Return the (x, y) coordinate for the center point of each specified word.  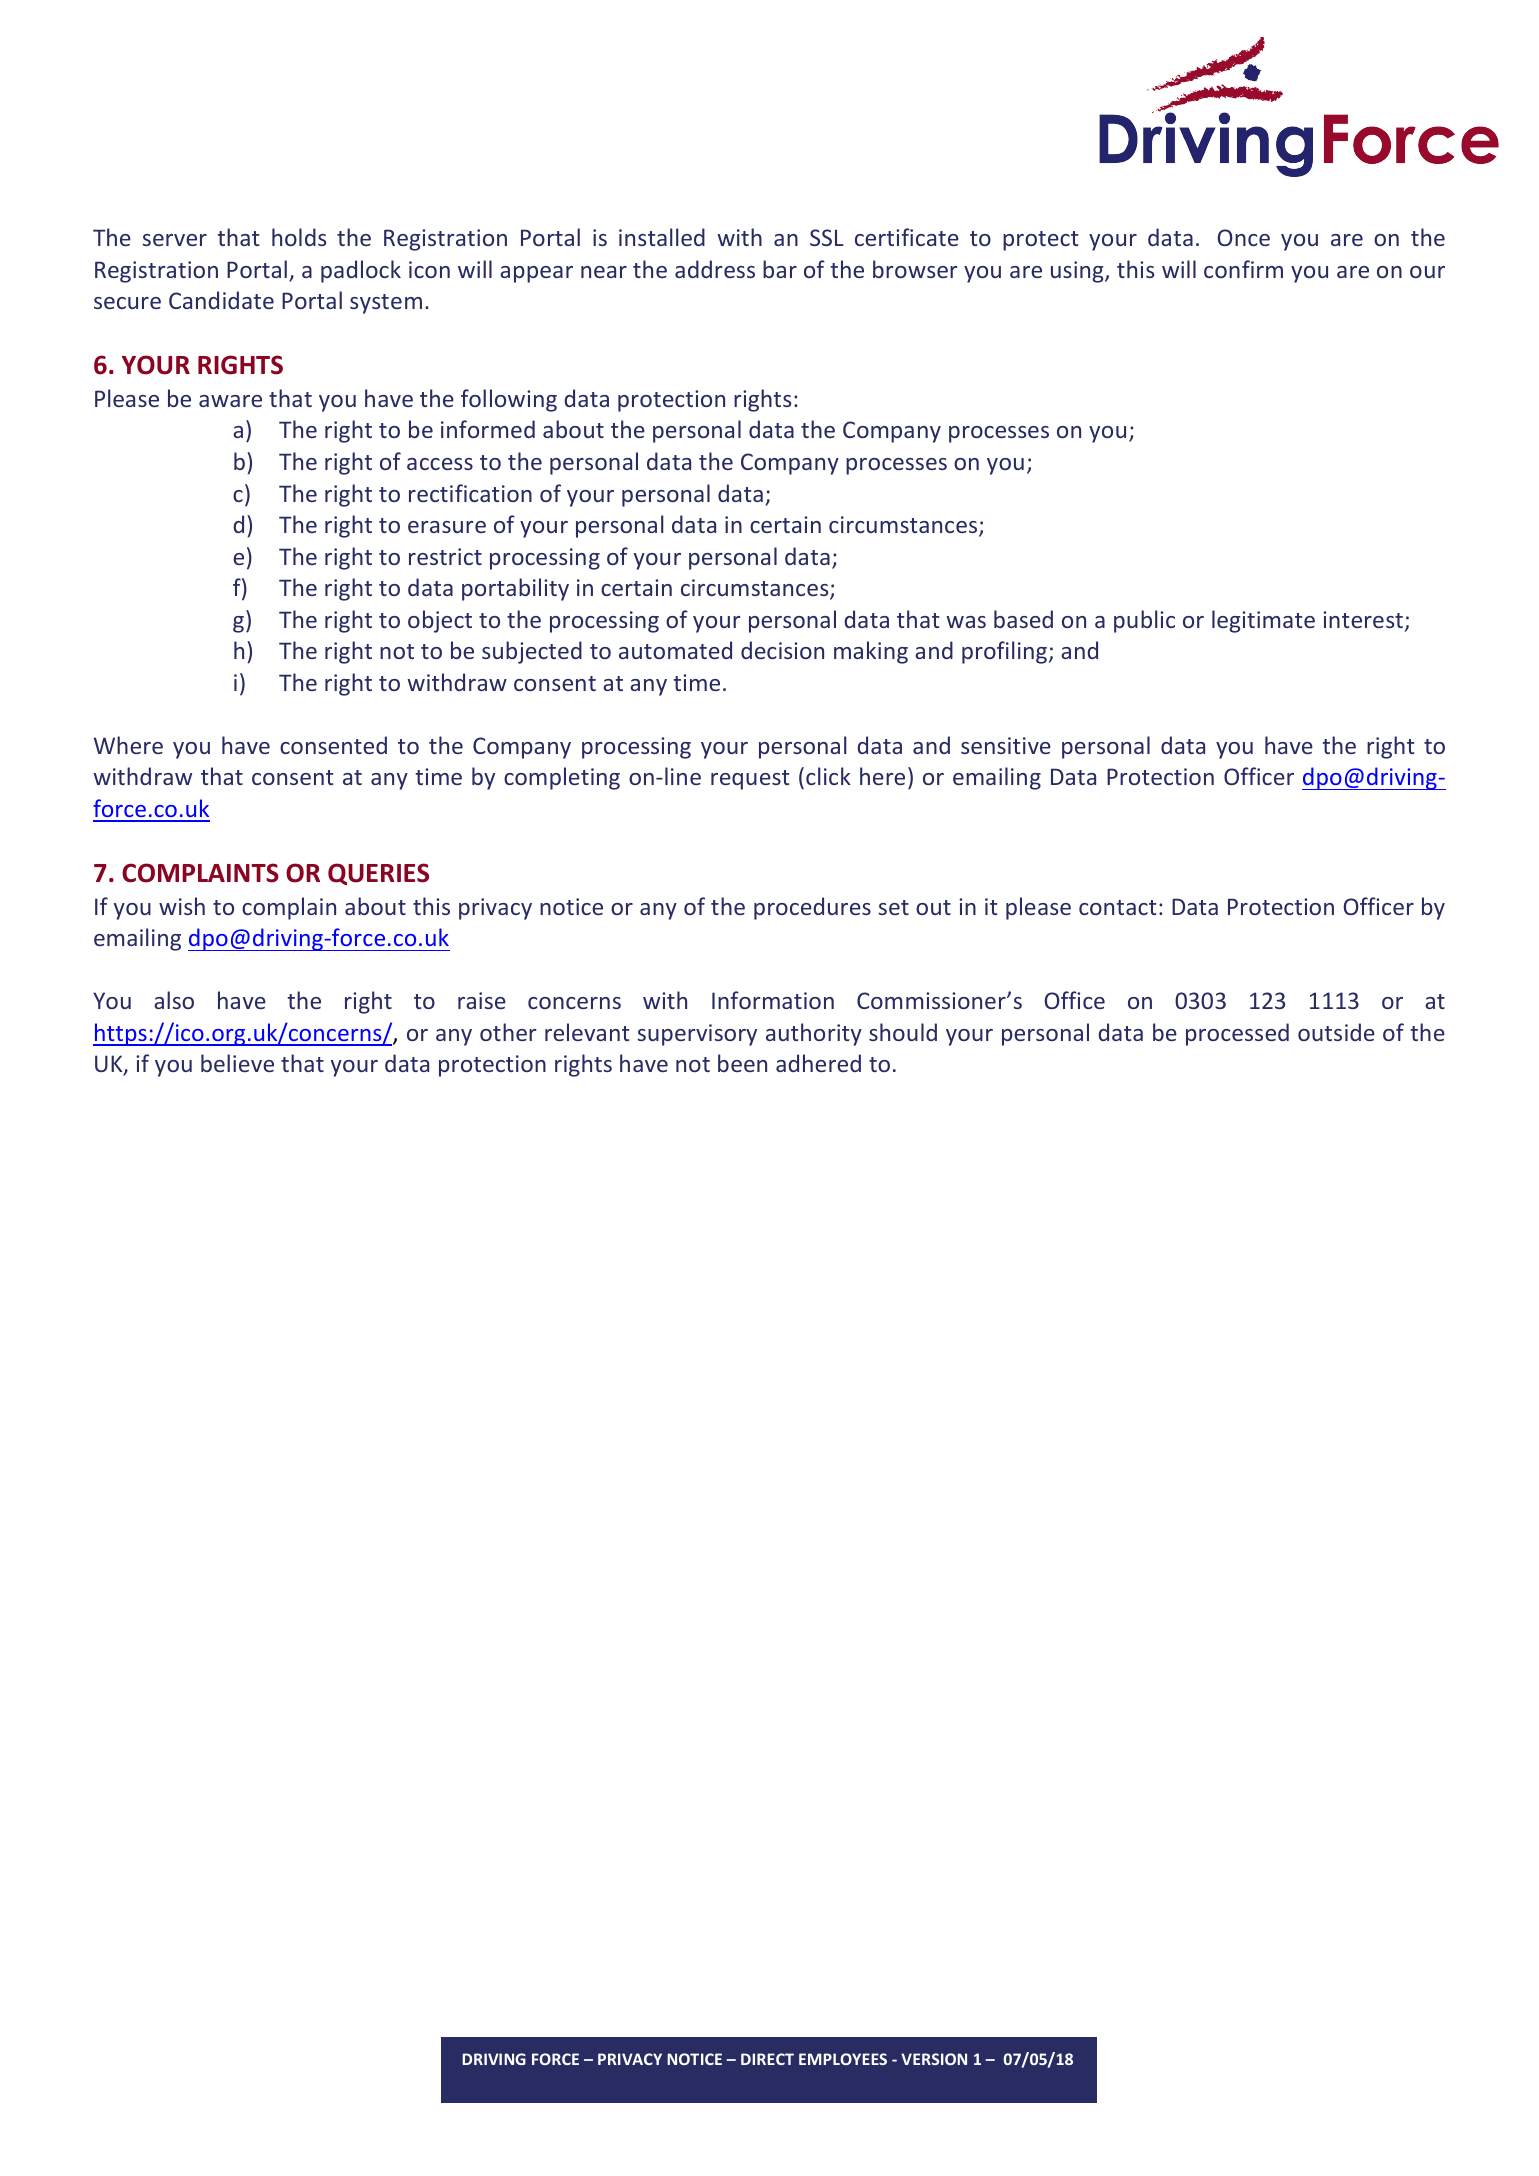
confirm (1243, 269)
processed (1237, 1034)
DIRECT (767, 2059)
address (715, 269)
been (742, 1063)
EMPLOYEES (843, 2059)
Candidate (221, 300)
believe (237, 1063)
